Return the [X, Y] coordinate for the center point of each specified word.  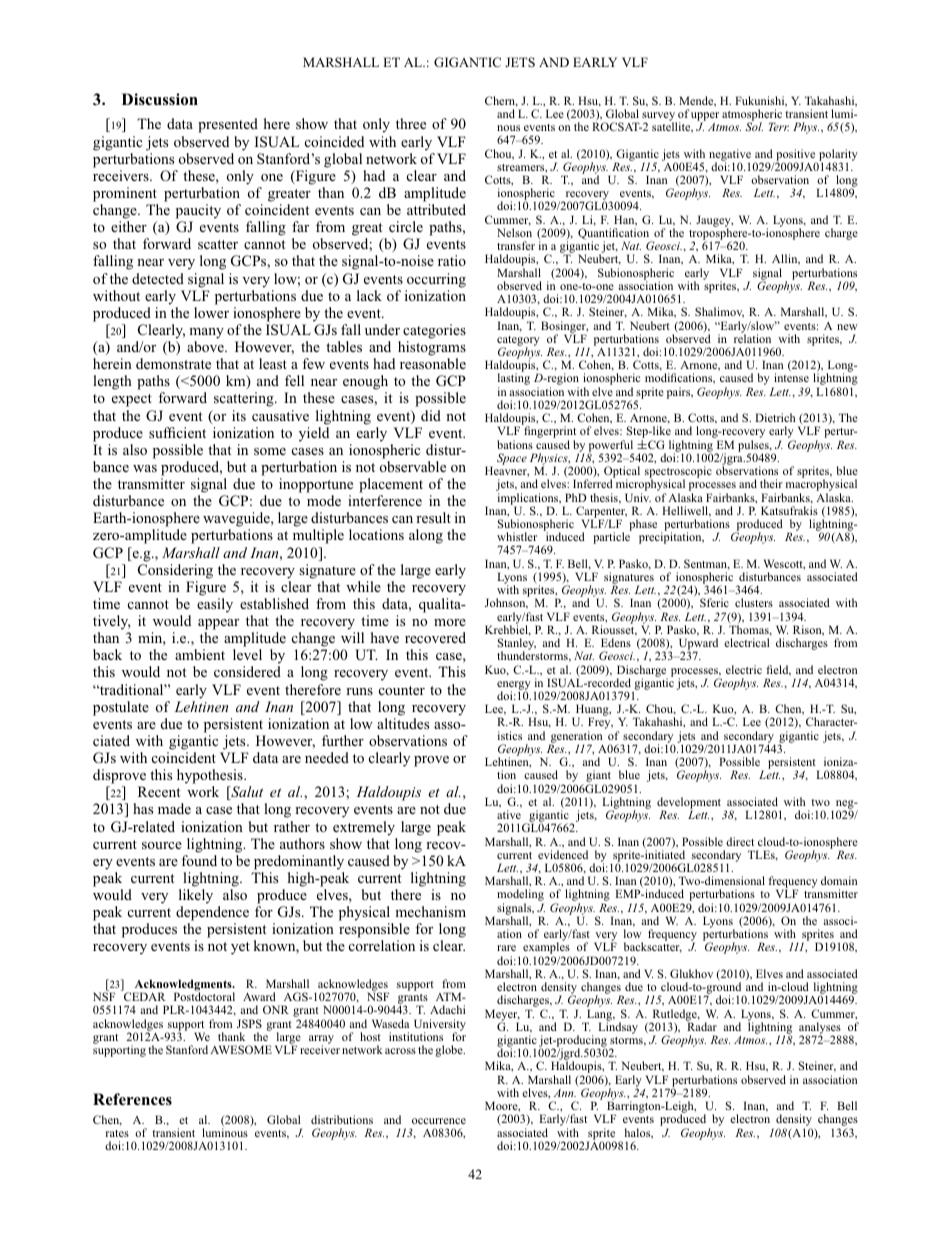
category [518, 342]
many [206, 333]
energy [514, 686]
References [132, 1099]
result [433, 517]
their [771, 483]
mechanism [430, 911]
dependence [212, 913]
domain [839, 880]
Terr [779, 126]
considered [247, 671]
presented [228, 125]
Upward [698, 645]
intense [791, 377]
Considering [175, 571]
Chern [501, 101]
